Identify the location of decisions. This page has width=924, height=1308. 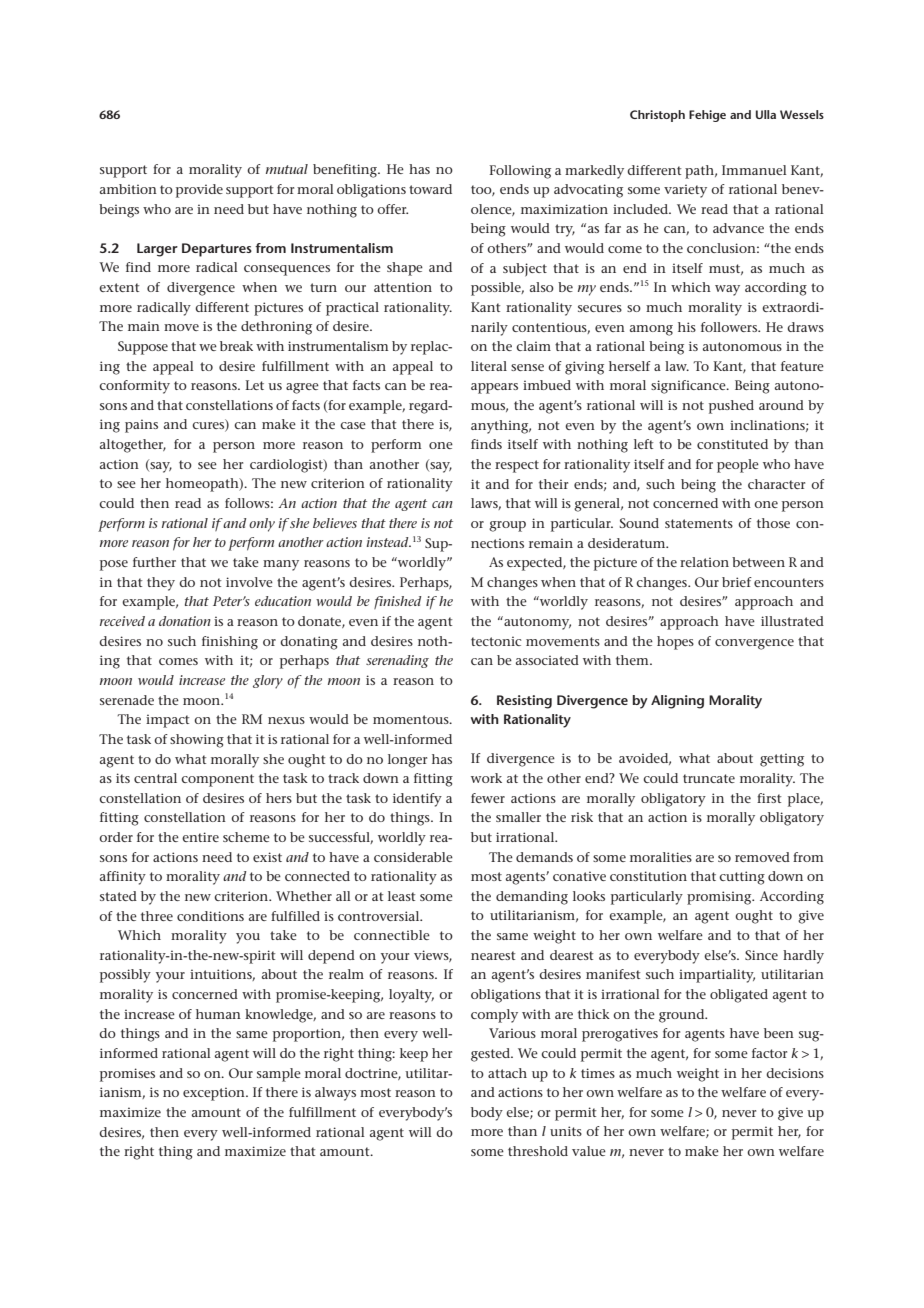
(795, 1073).
